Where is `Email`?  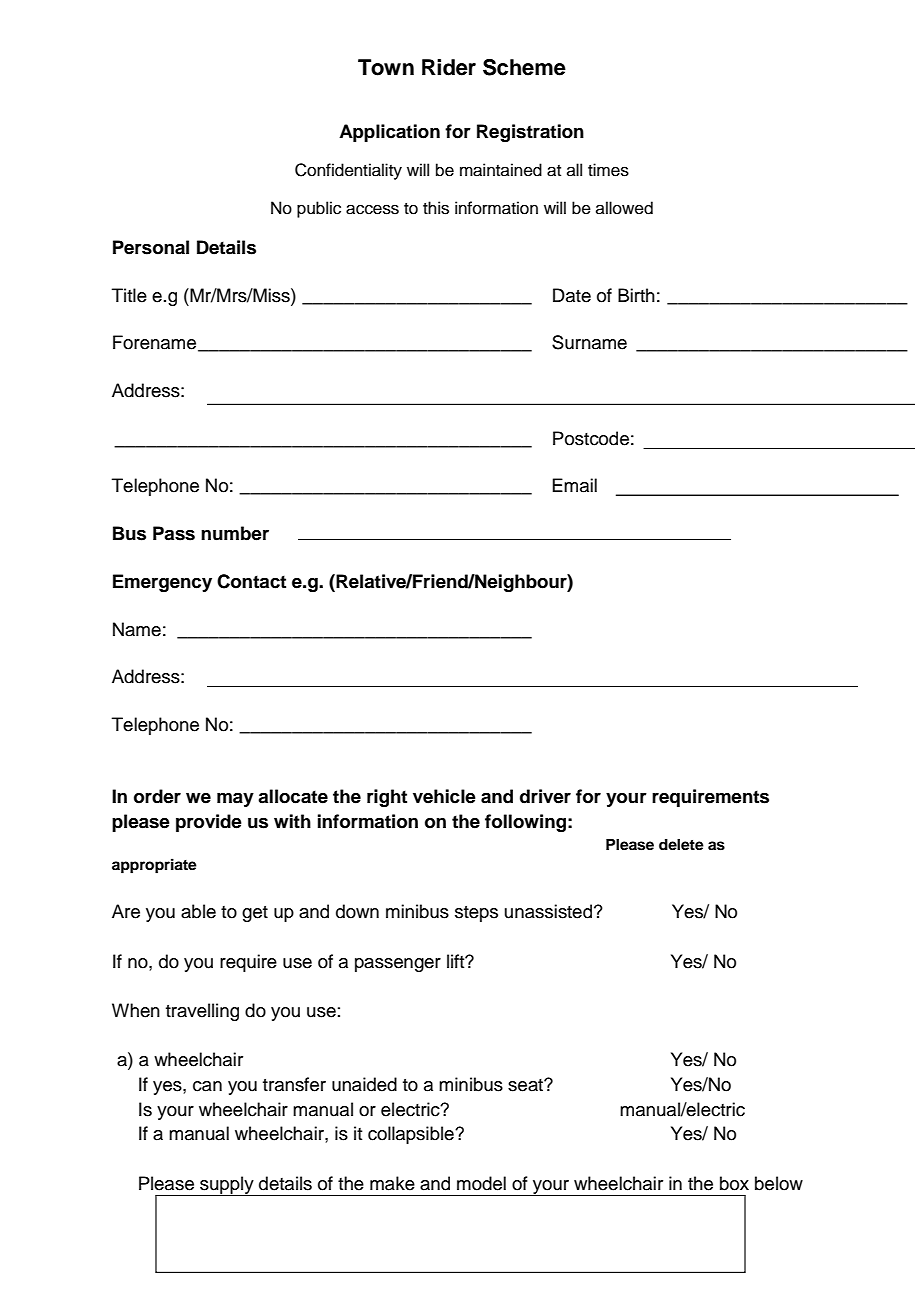 Email is located at coordinates (574, 485).
